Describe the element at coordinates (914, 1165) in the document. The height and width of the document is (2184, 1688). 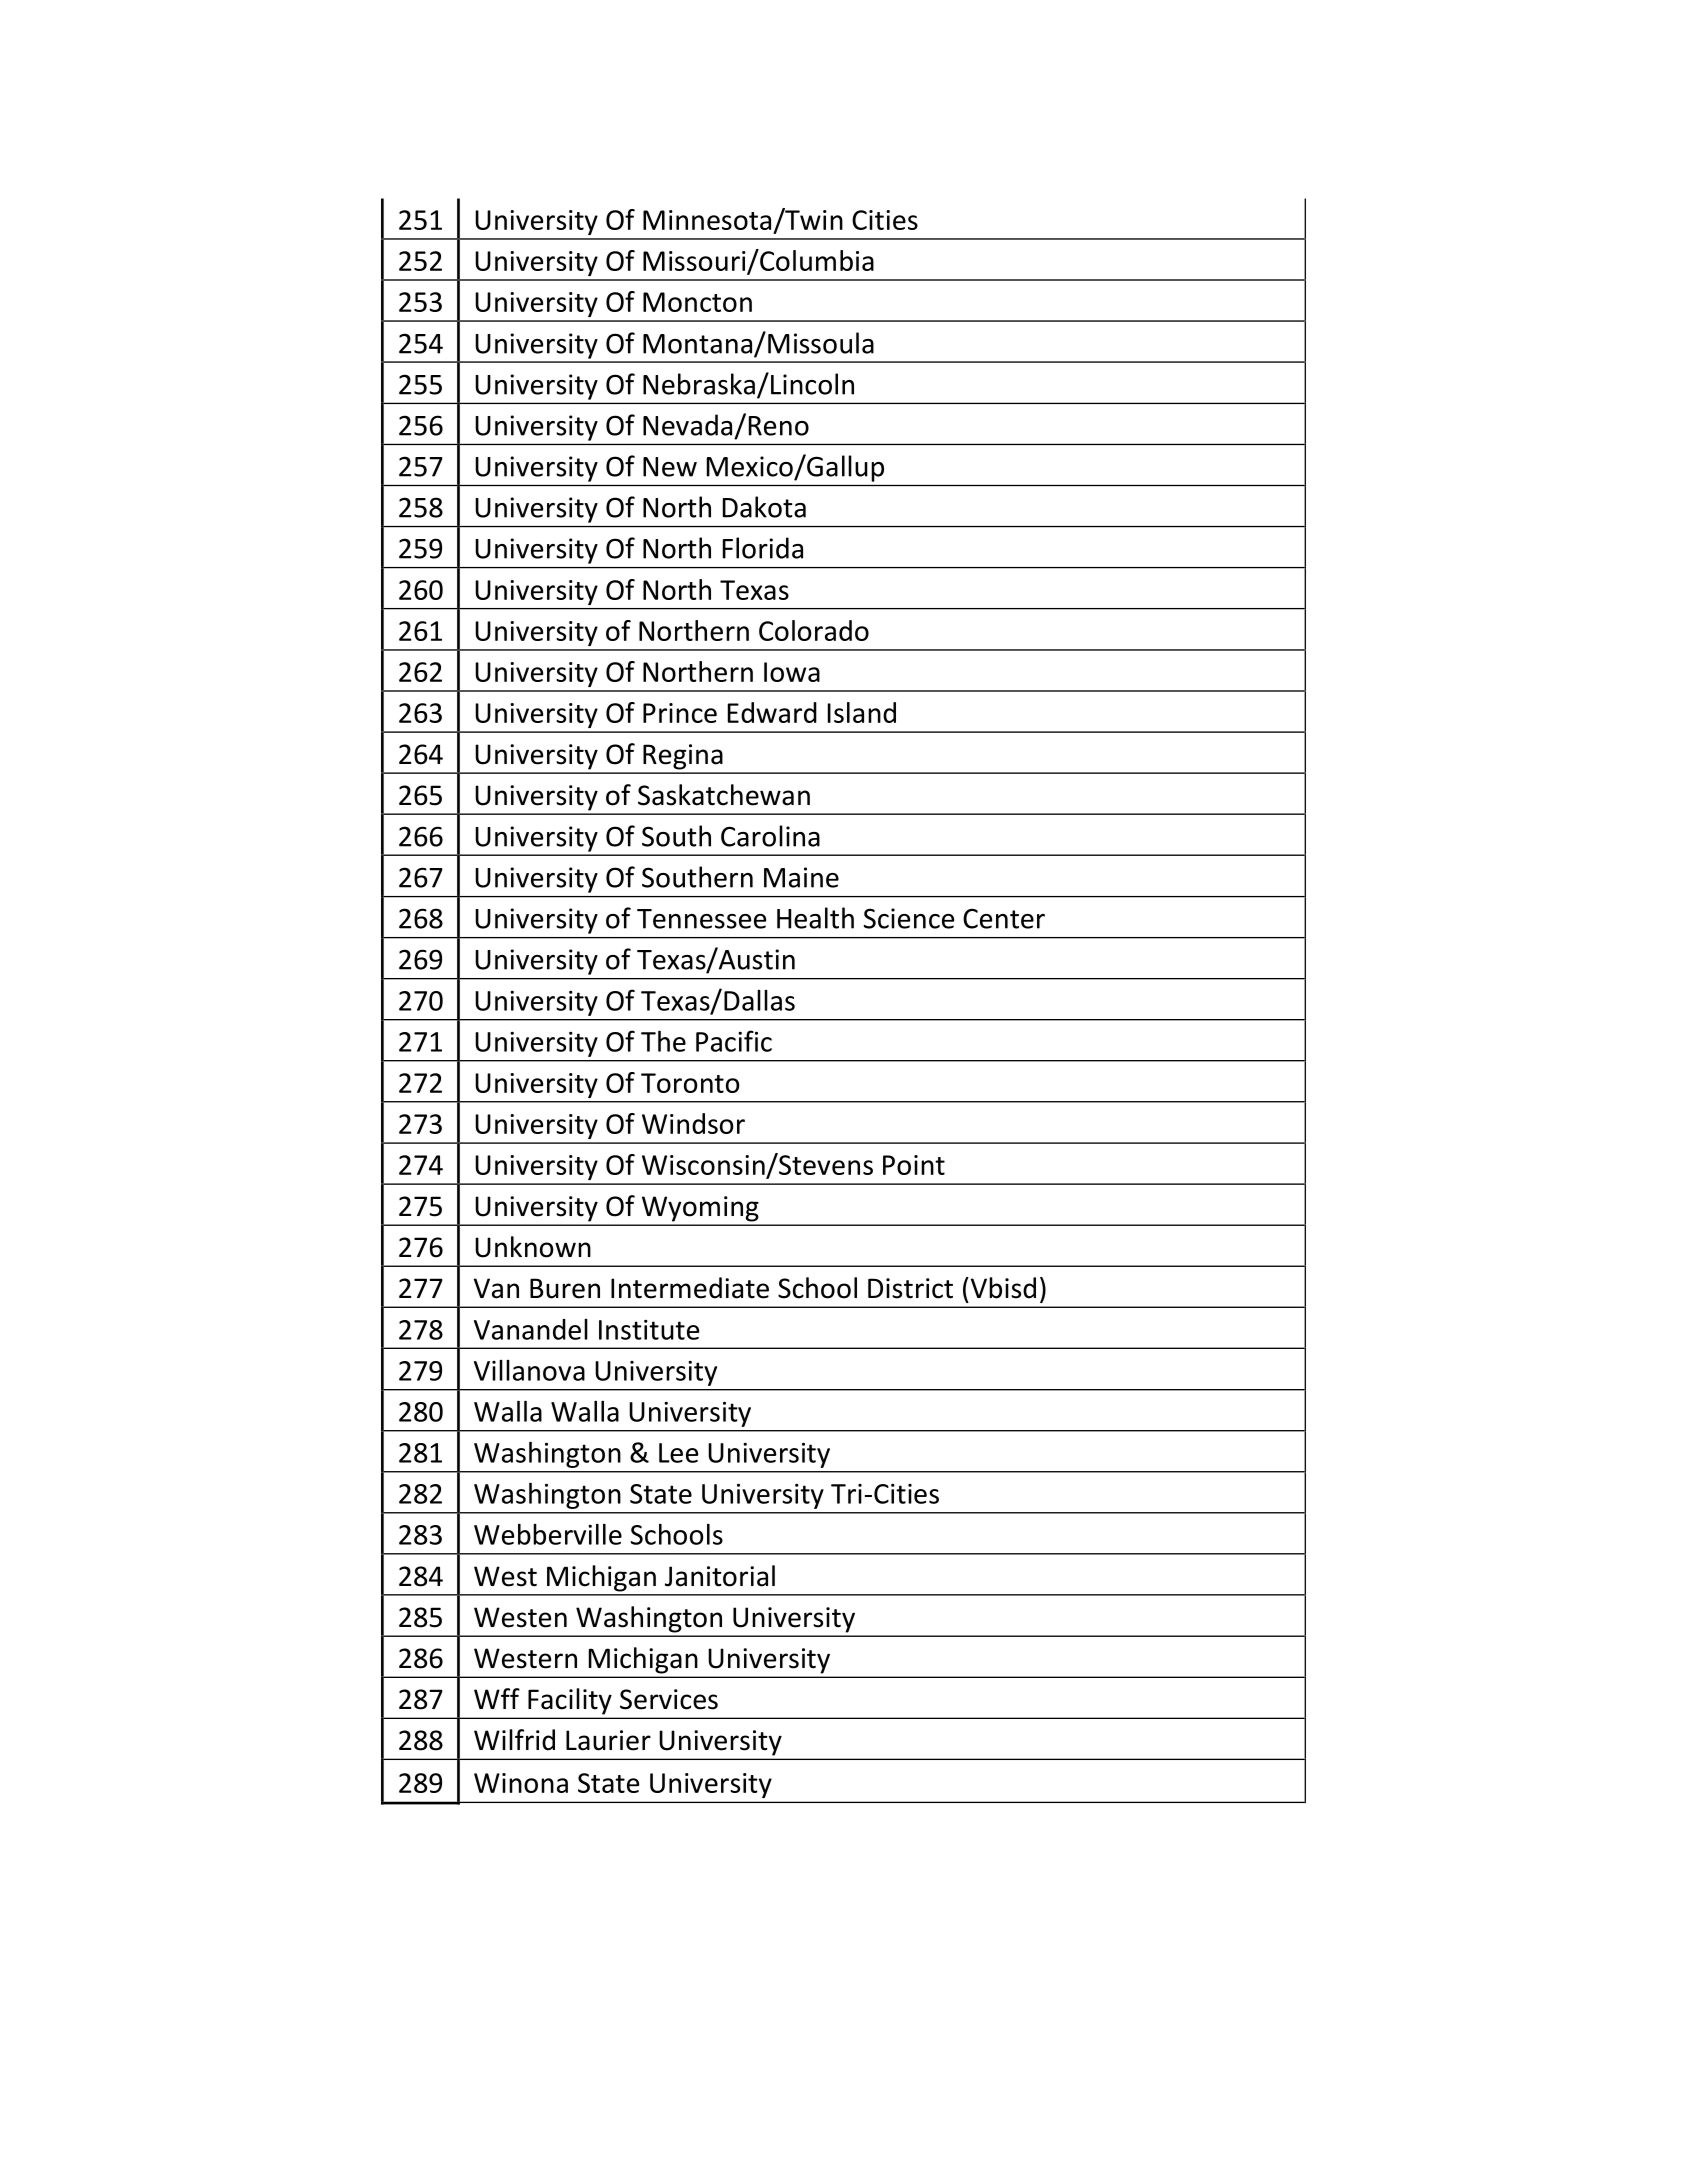
I see `Point` at that location.
